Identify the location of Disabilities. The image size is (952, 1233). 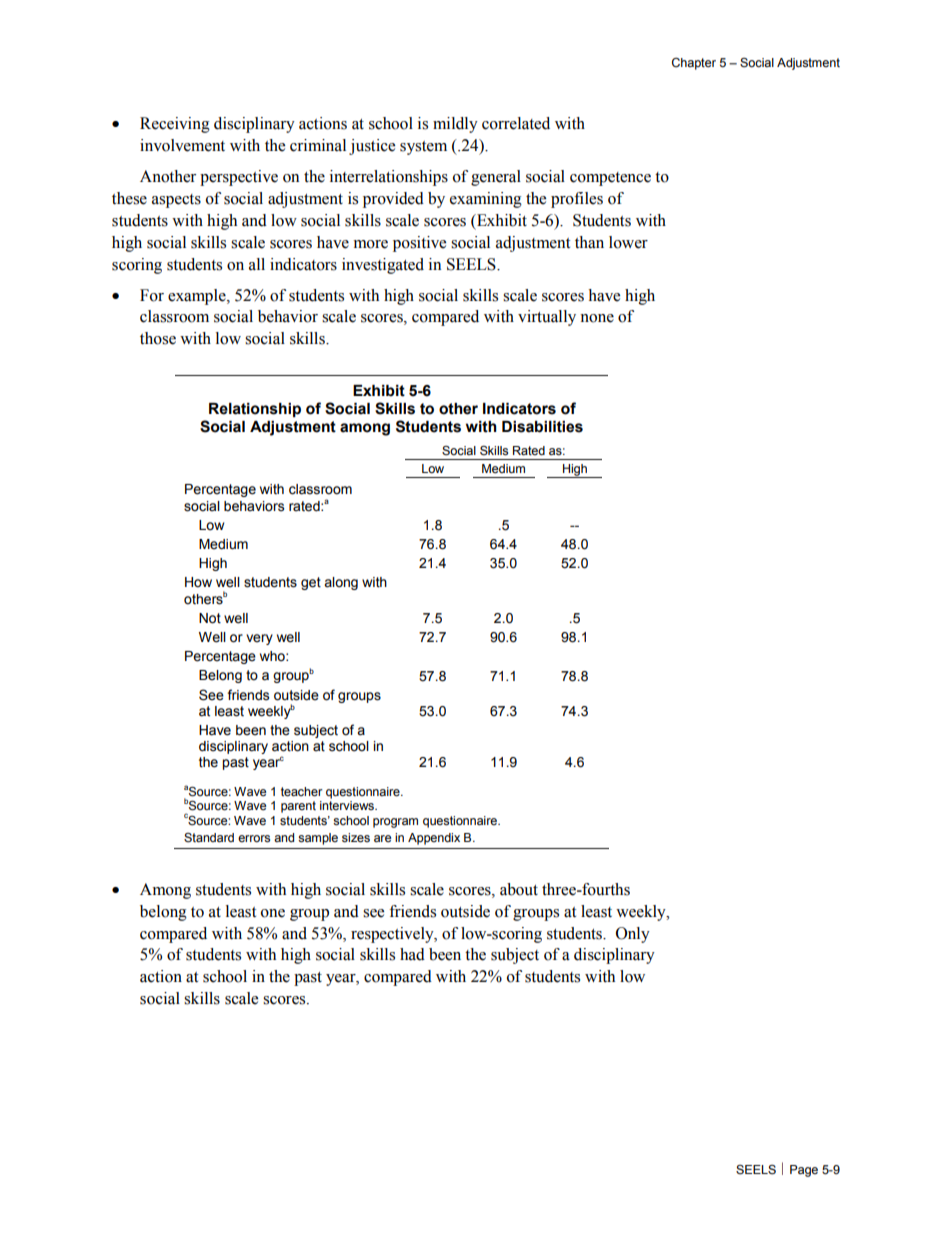
(542, 427).
